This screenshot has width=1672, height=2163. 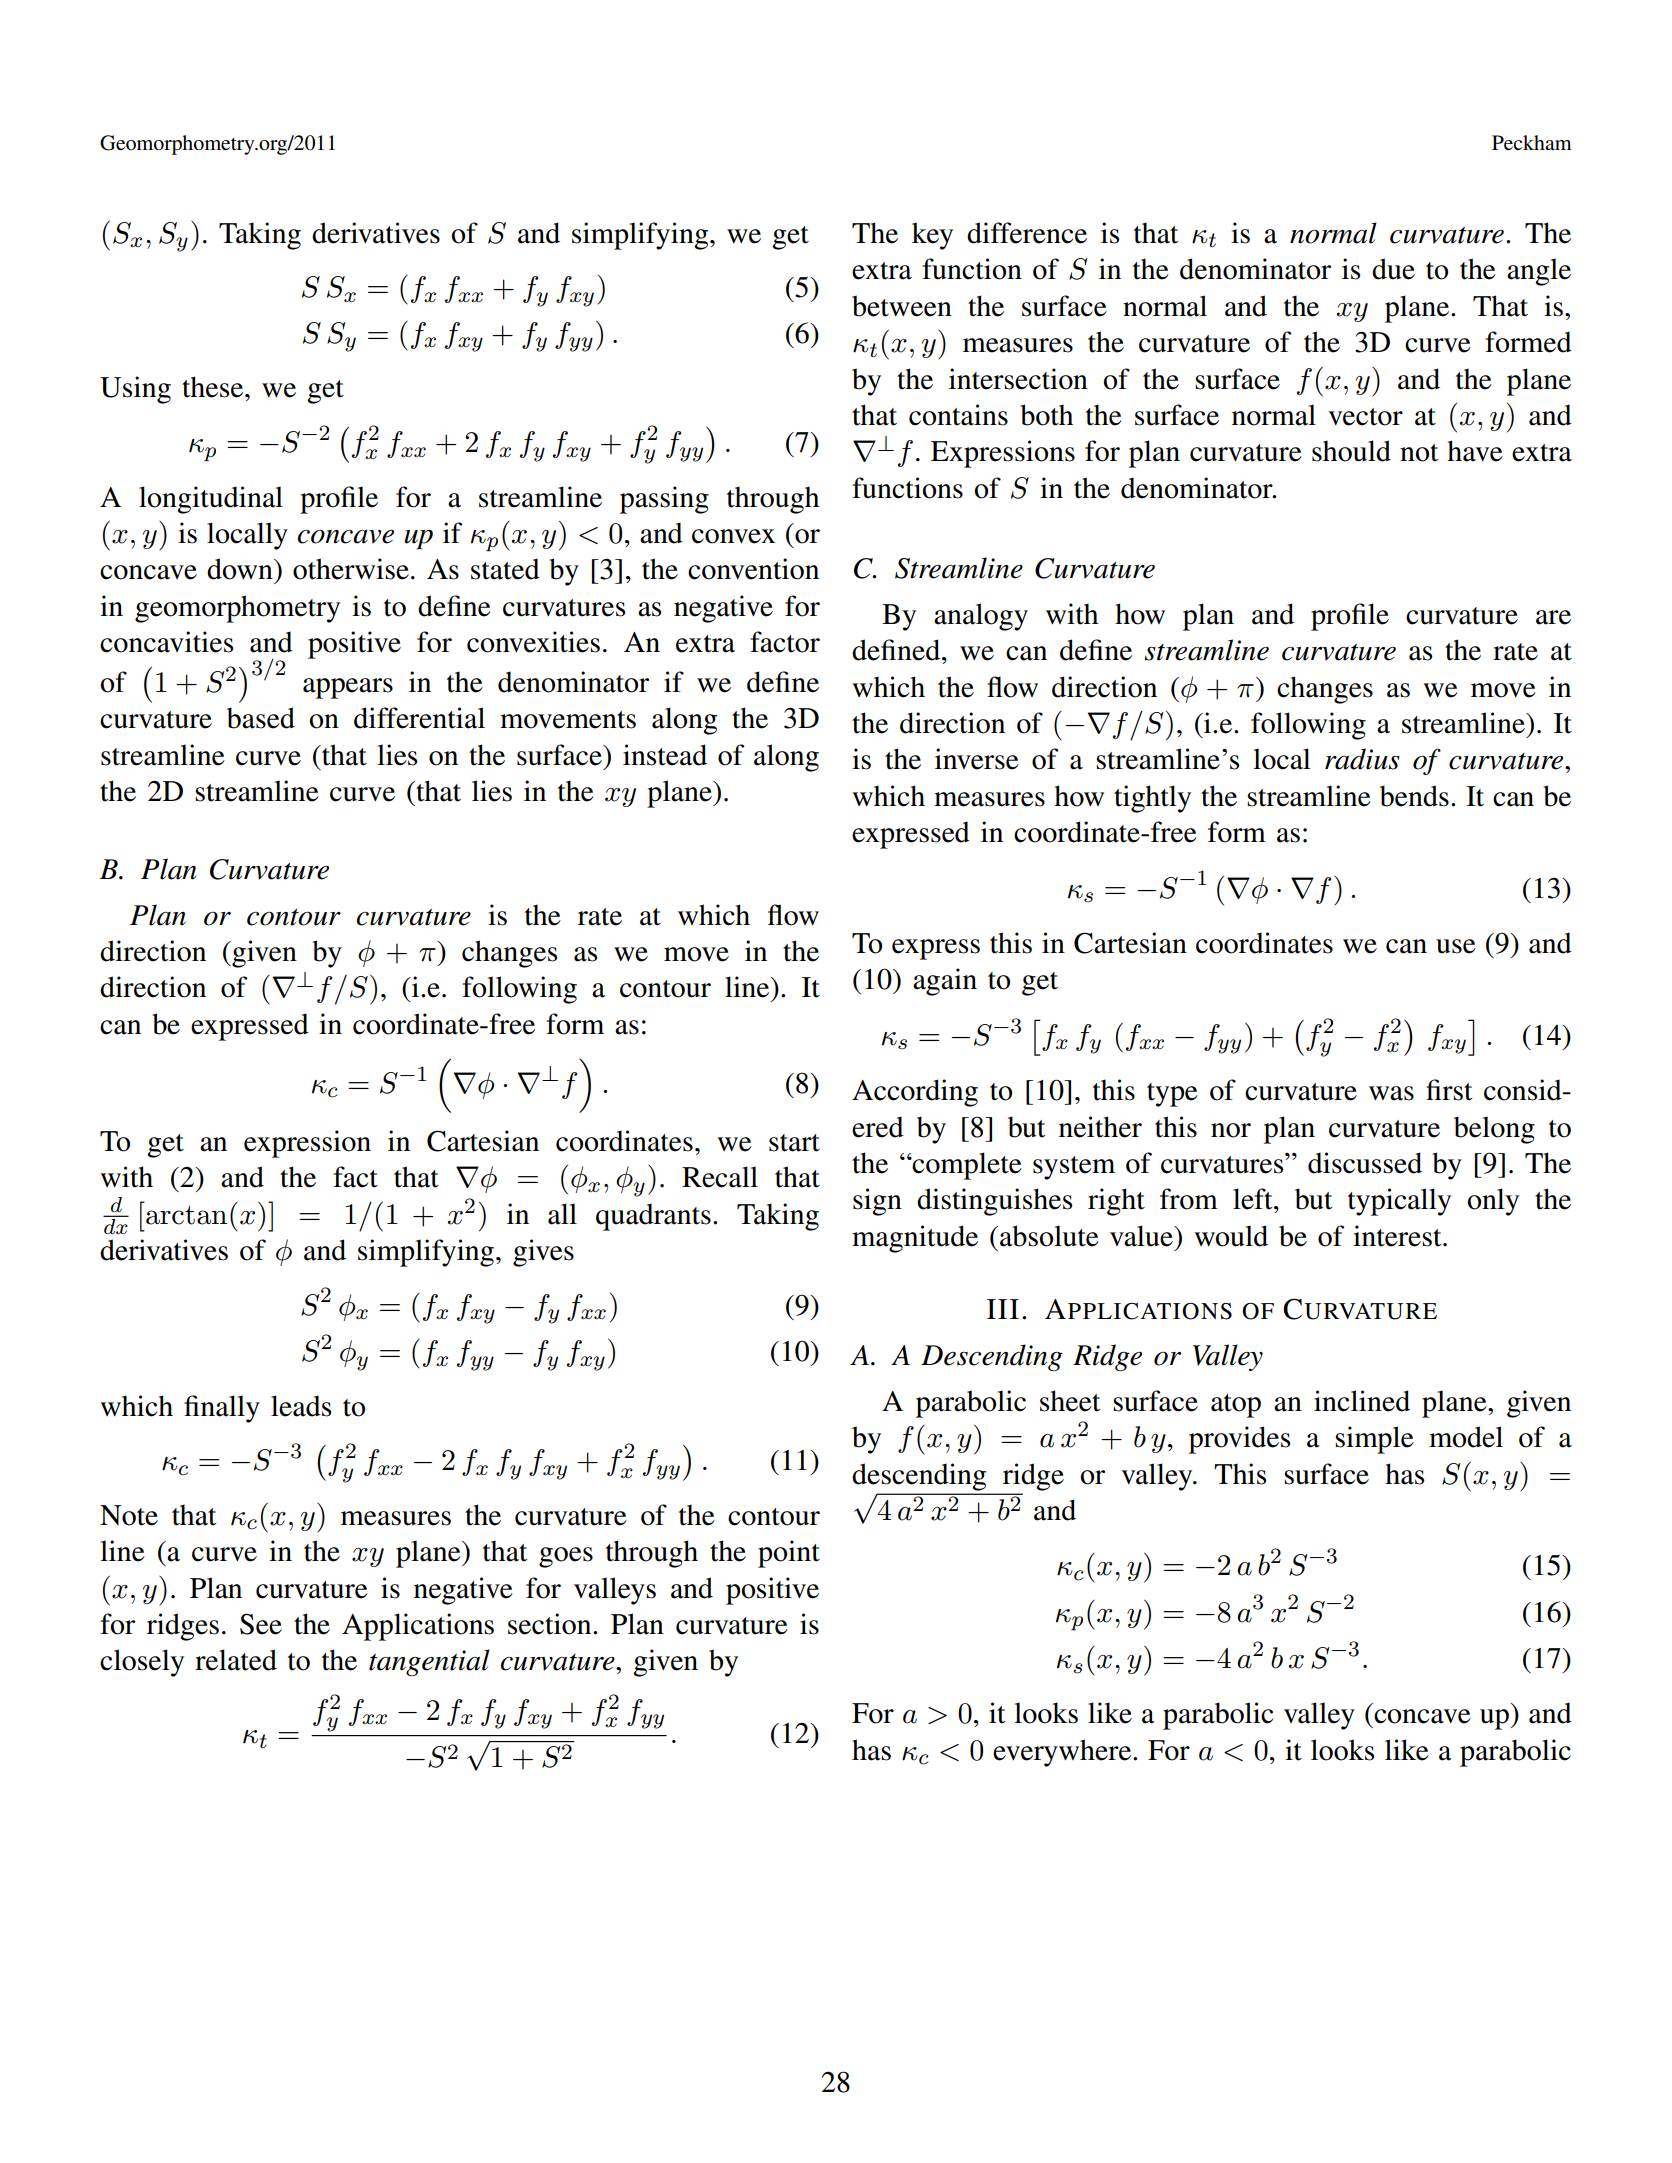 I want to click on III, so click(x=1003, y=1309).
